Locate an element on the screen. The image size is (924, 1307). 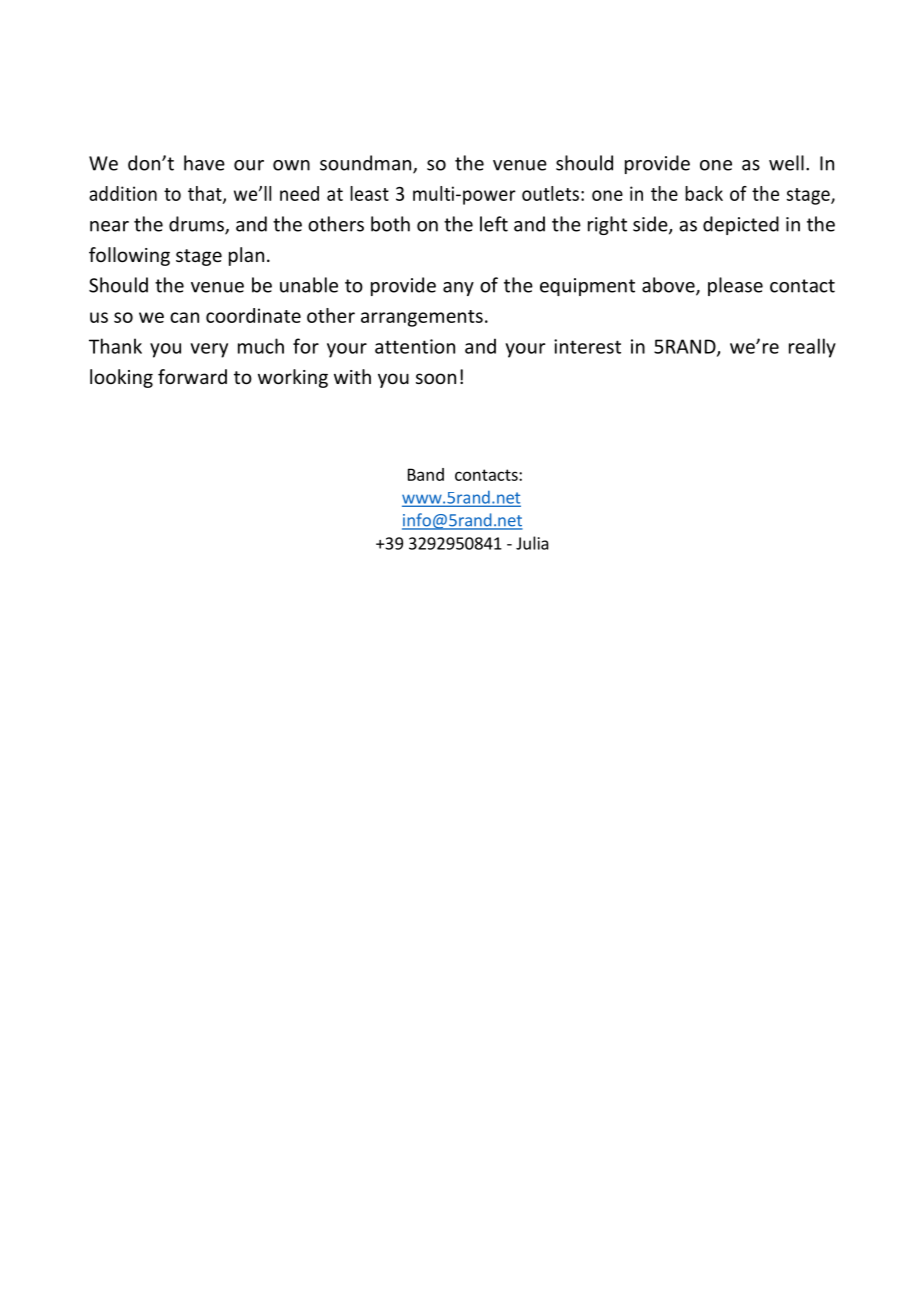
Band is located at coordinates (426, 474).
